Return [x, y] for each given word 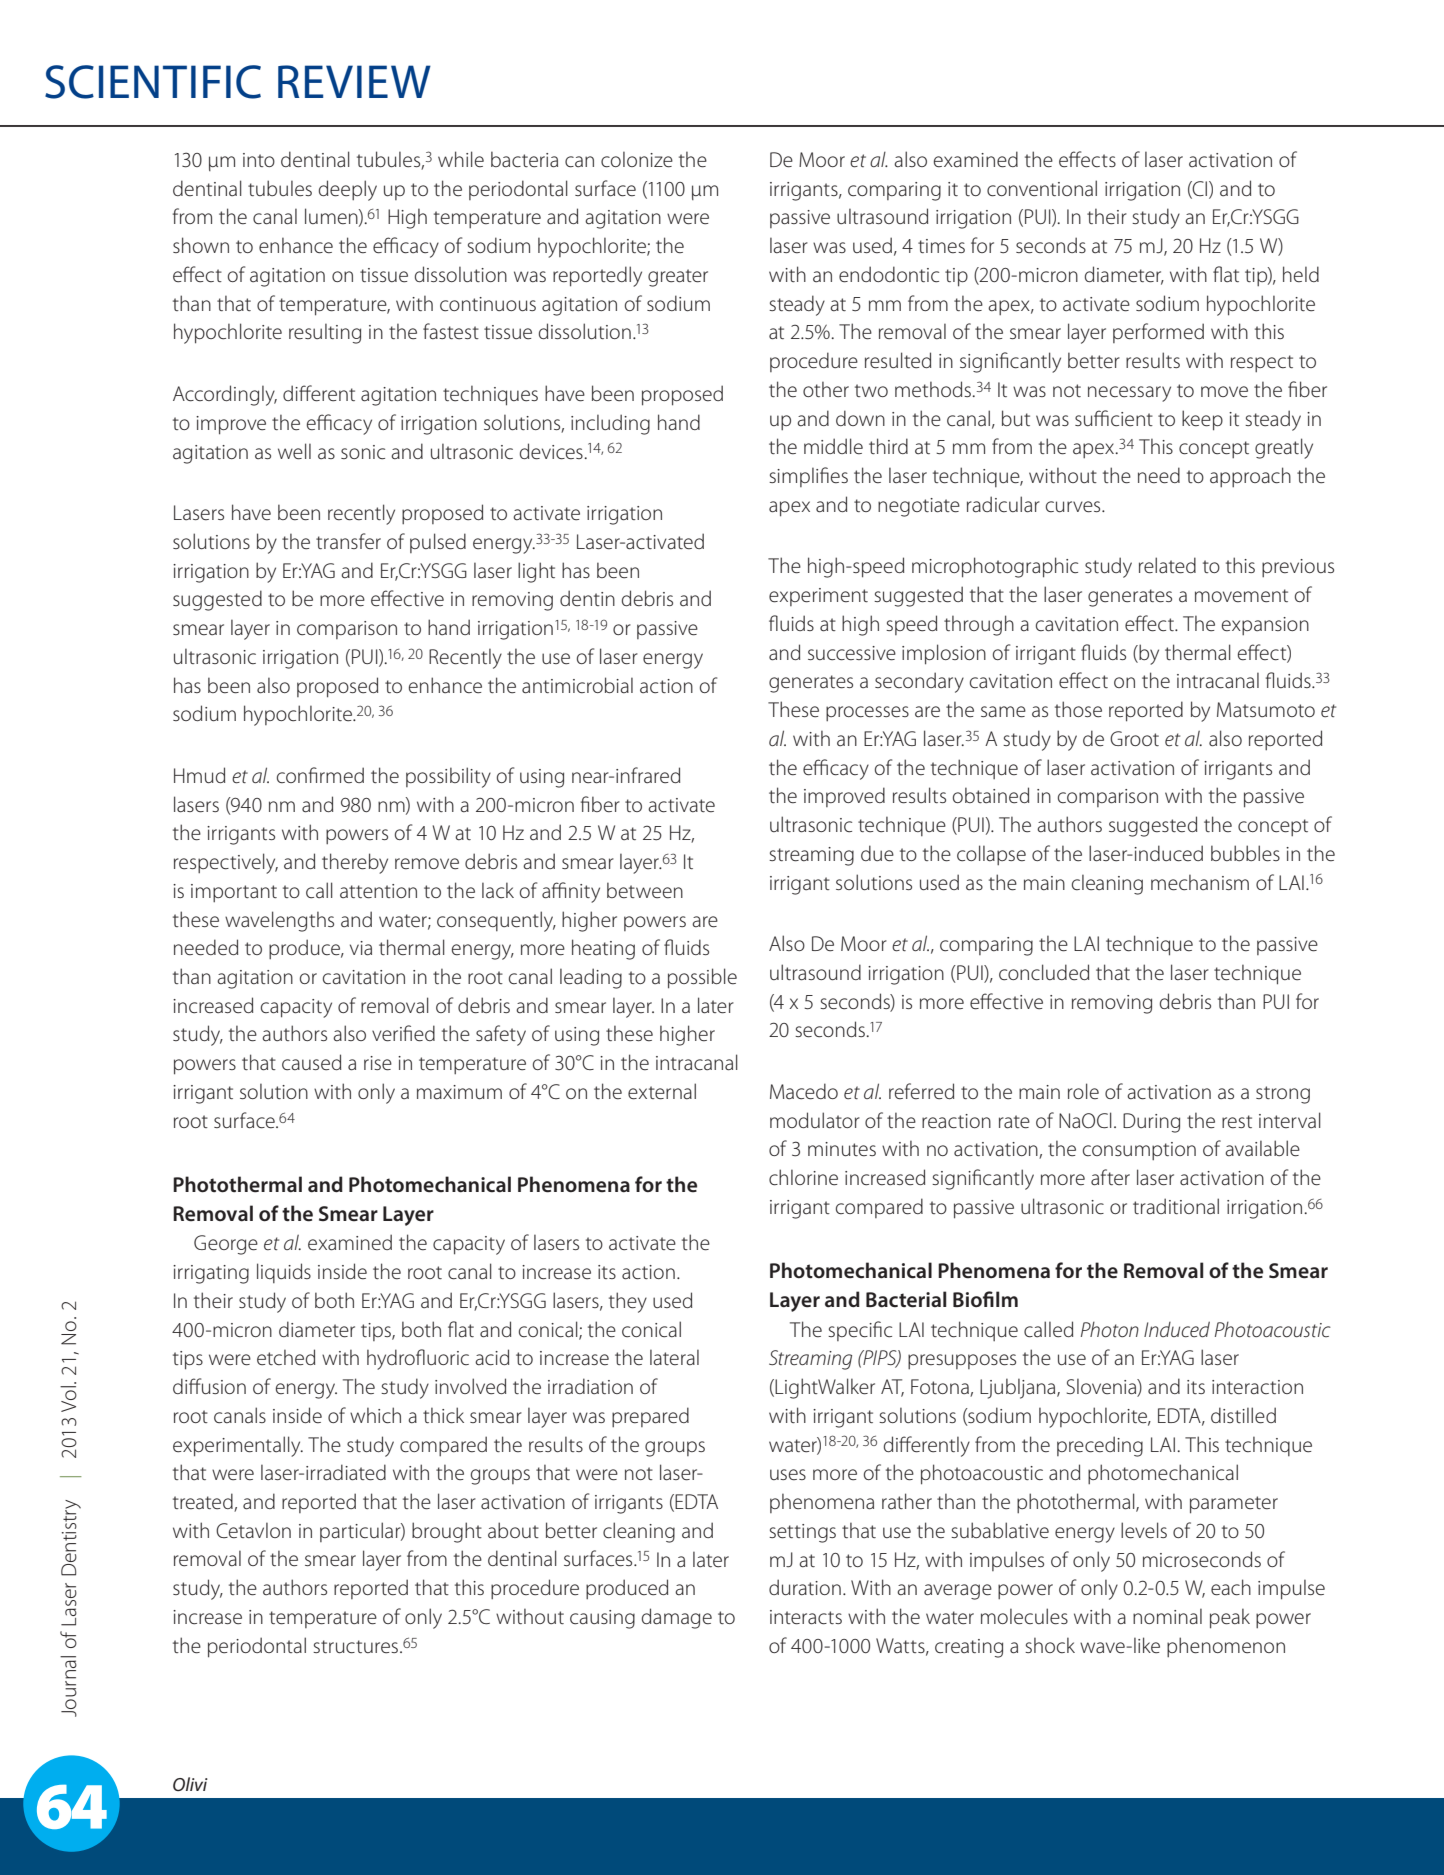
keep [1202, 420]
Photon [1110, 1330]
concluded [1044, 972]
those [1078, 709]
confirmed [320, 775]
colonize [637, 159]
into [259, 160]
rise [378, 1063]
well [294, 451]
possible [702, 978]
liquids [284, 1273]
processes [867, 713]
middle [833, 446]
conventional [1042, 188]
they [628, 1302]
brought [447, 1532]
